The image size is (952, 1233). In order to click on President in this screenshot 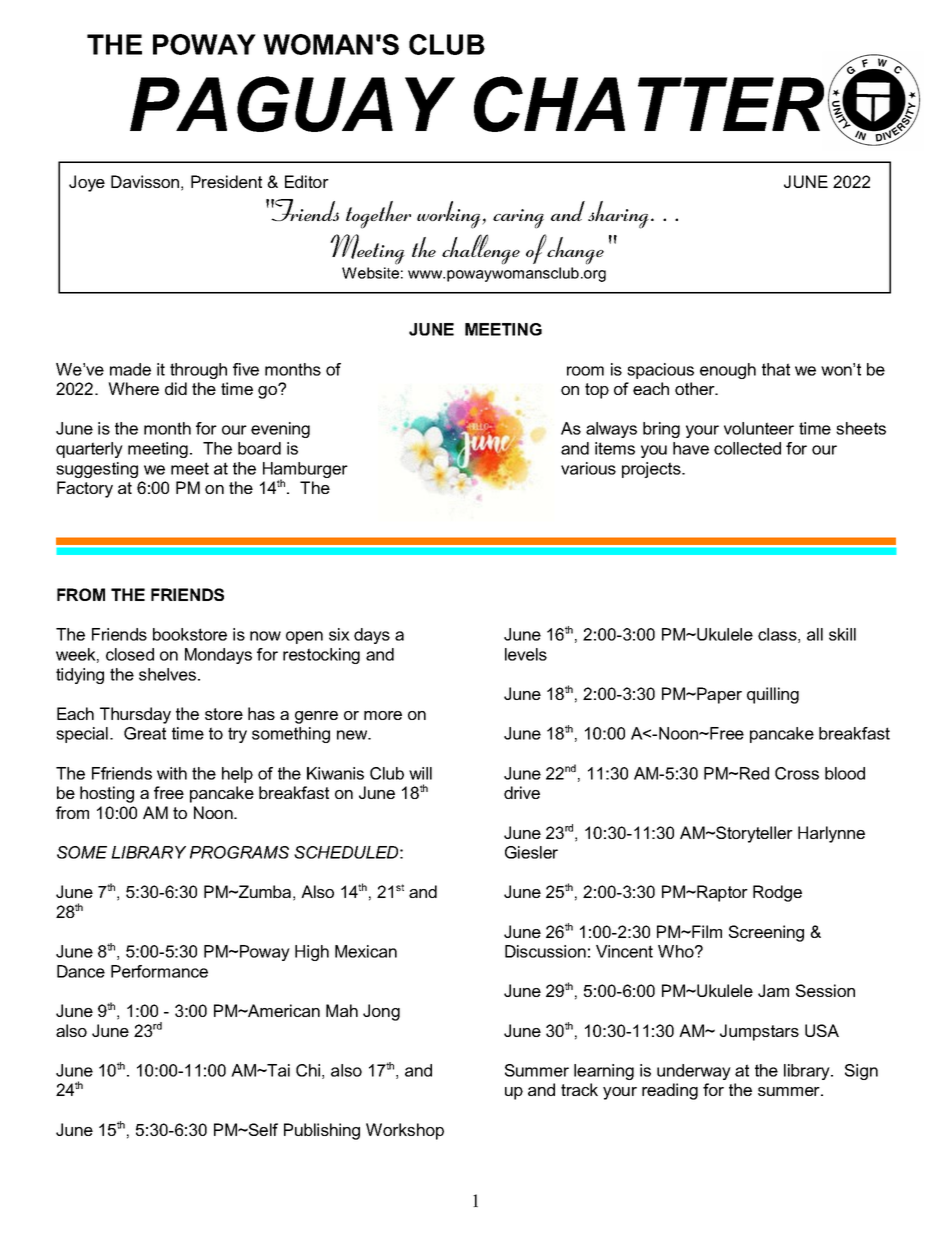, I will do `click(226, 181)`.
